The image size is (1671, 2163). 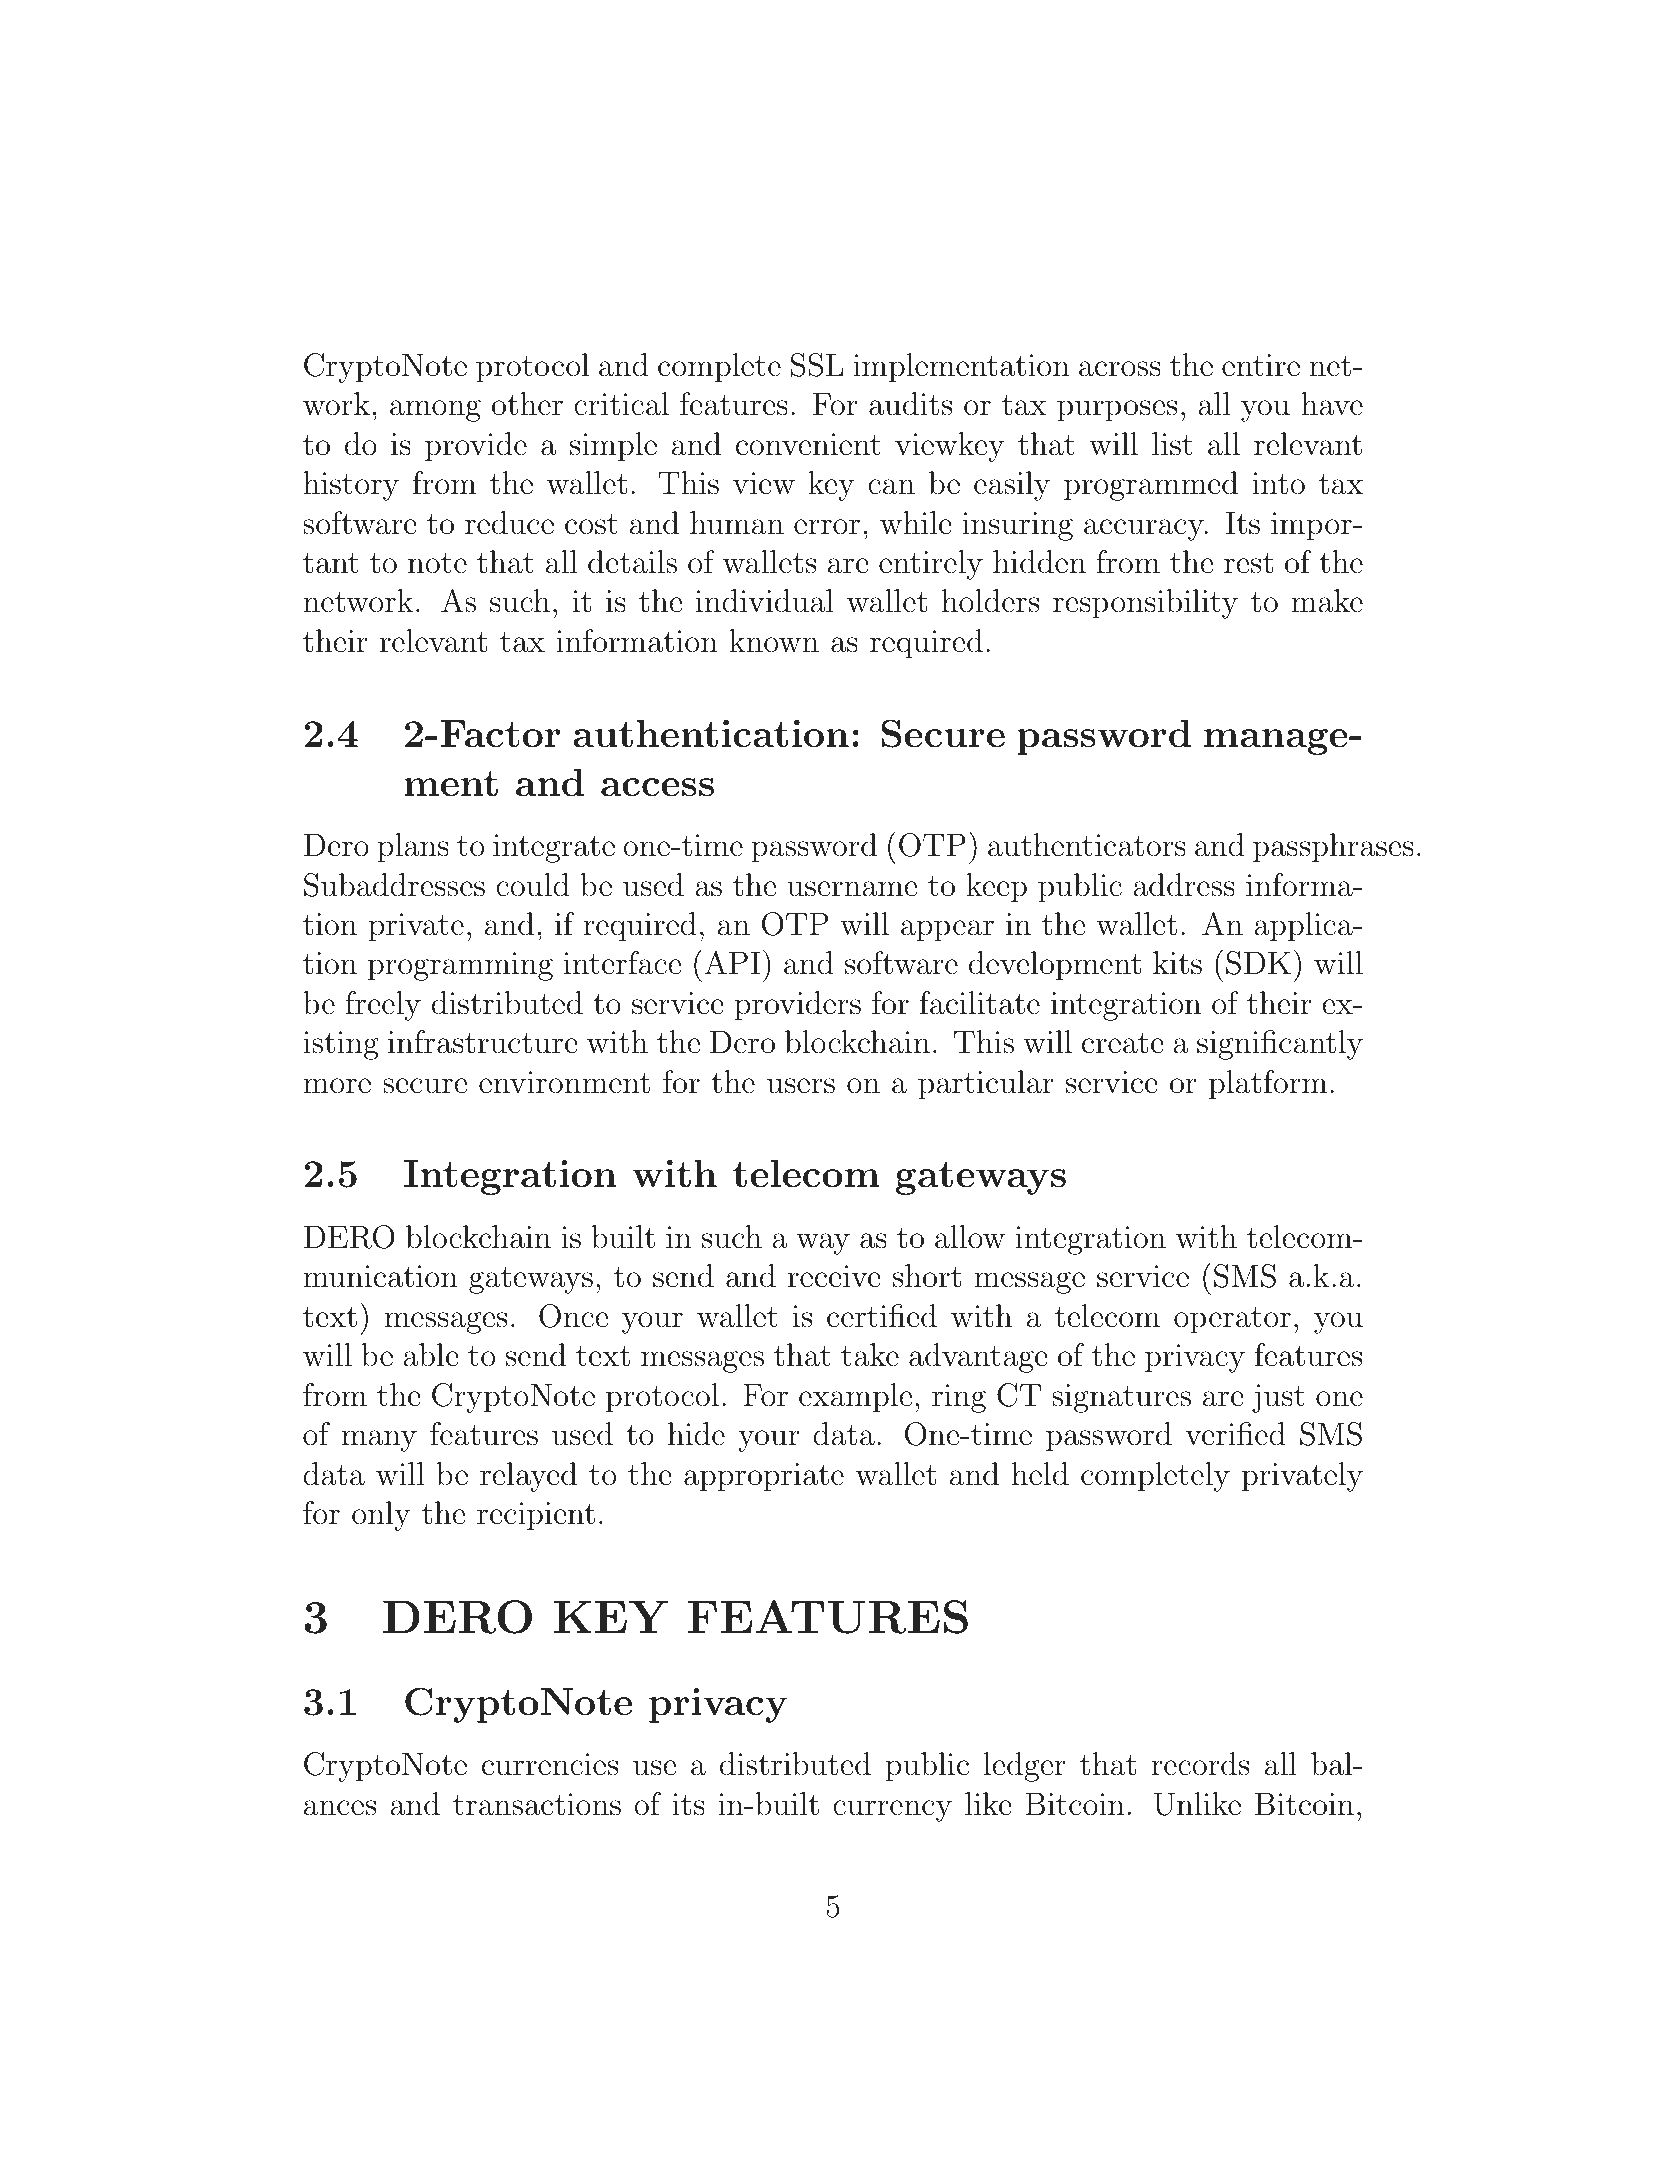 I want to click on more, so click(x=337, y=1086).
